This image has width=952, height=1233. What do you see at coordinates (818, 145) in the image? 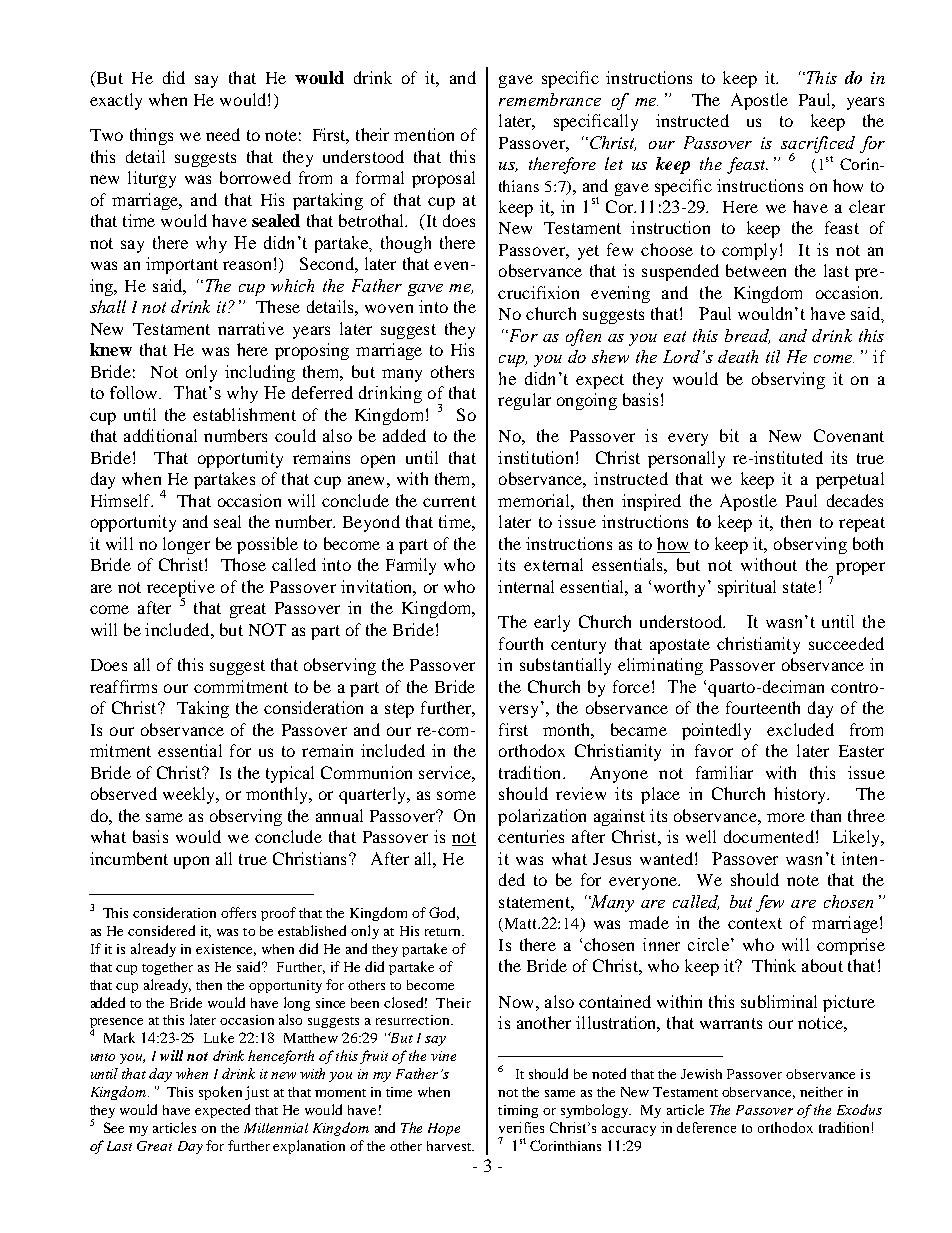
I see `sacrificed` at bounding box center [818, 145].
